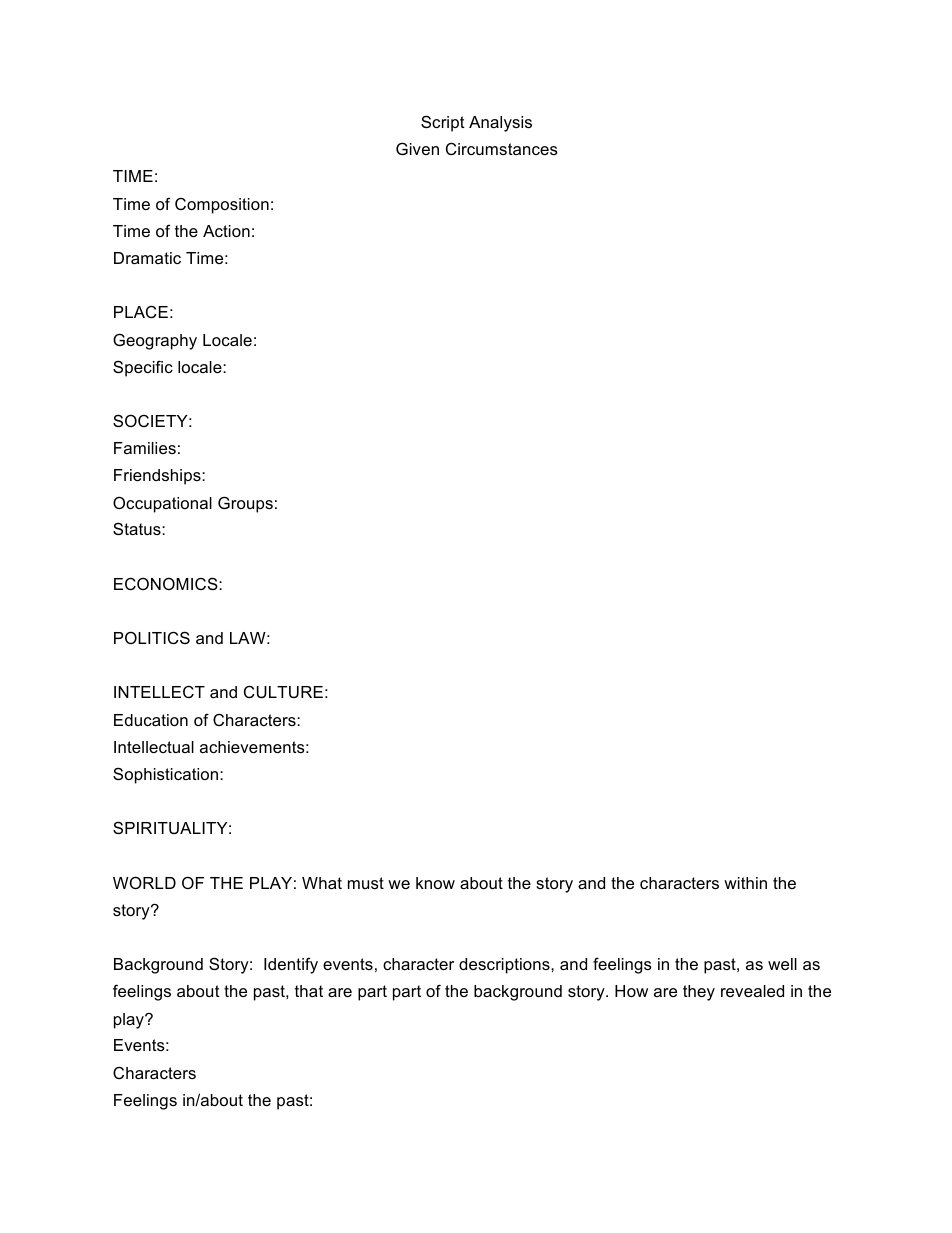  Describe the element at coordinates (283, 691) in the page. I see `CULTURE` at that location.
